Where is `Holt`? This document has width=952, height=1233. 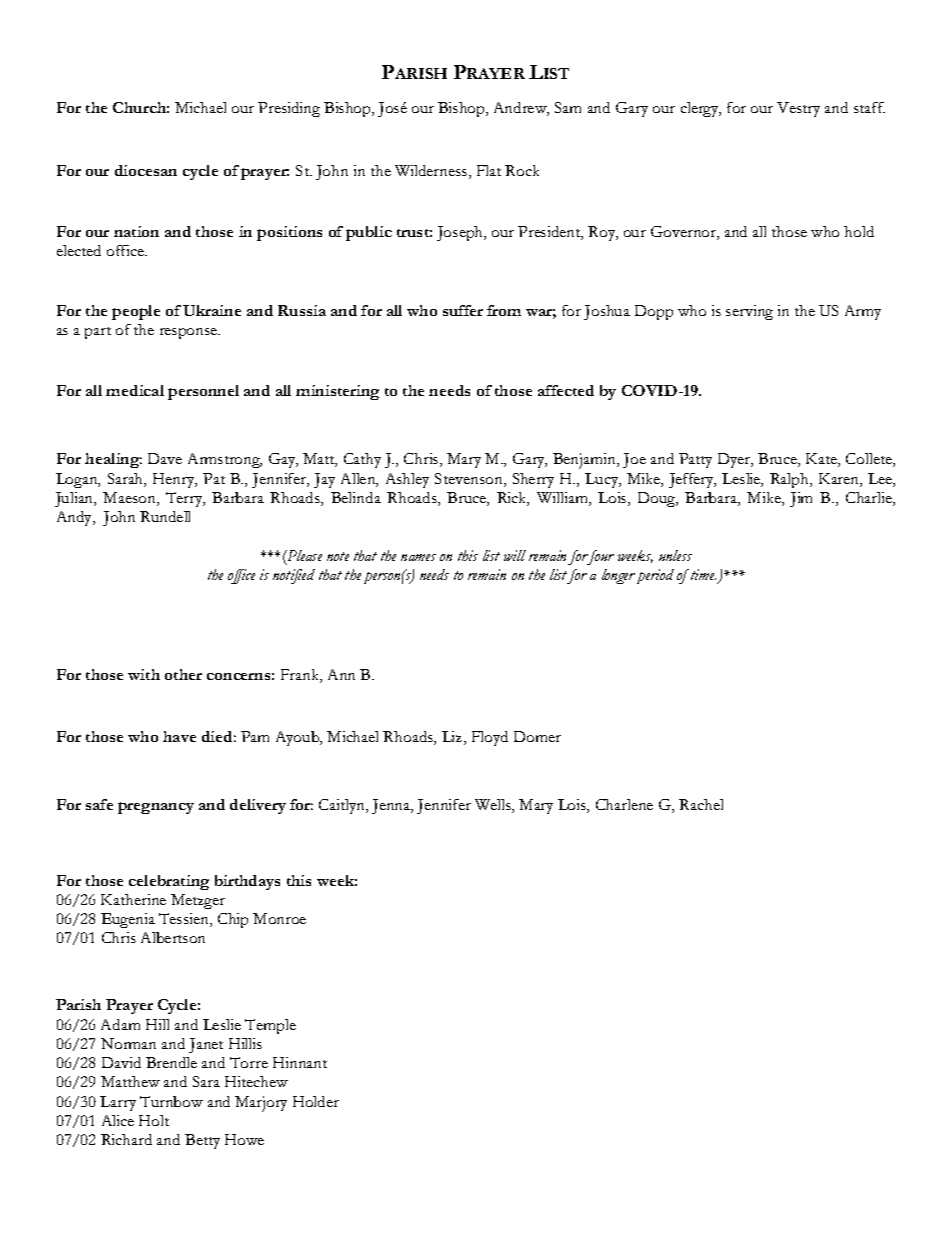 Holt is located at coordinates (154, 1120).
